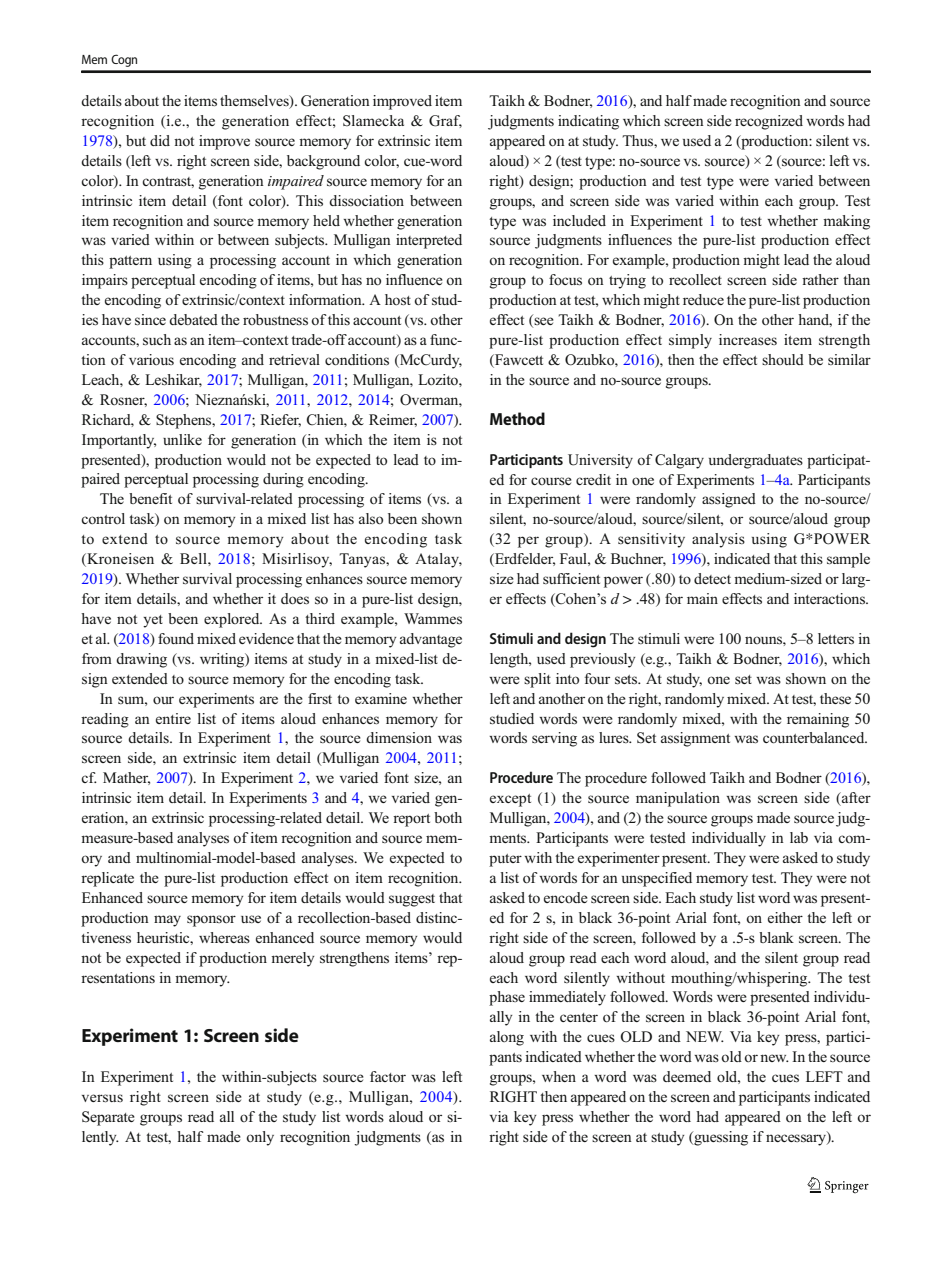  What do you see at coordinates (836, 639) in the screenshot?
I see `letters` at bounding box center [836, 639].
